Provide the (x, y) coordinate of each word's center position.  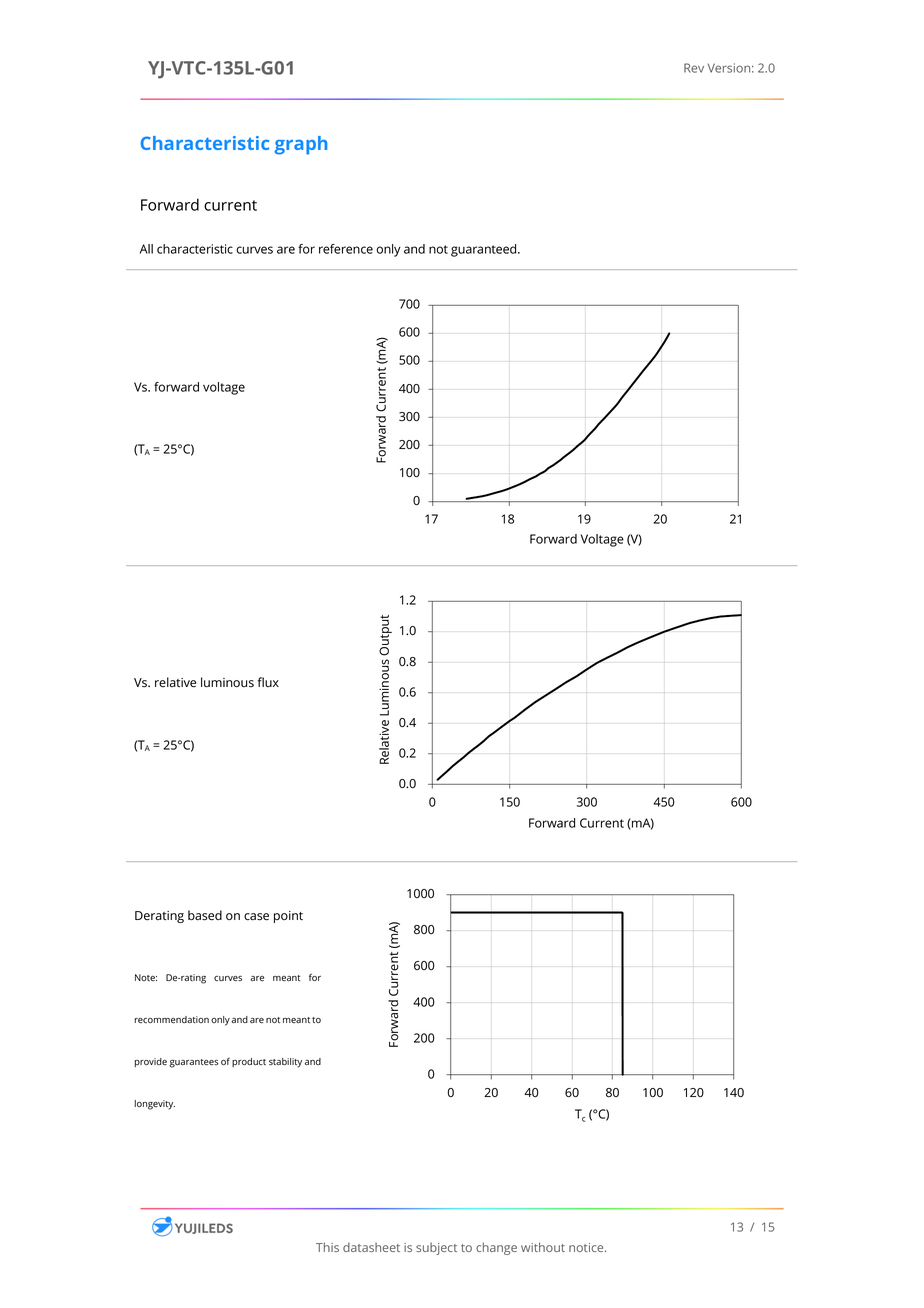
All (146, 249)
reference (346, 249)
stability (285, 1063)
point (288, 917)
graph (300, 145)
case (256, 917)
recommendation (172, 1020)
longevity (155, 1105)
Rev (694, 68)
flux (268, 682)
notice (587, 1247)
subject (436, 1249)
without (543, 1247)
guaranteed (485, 250)
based (205, 915)
